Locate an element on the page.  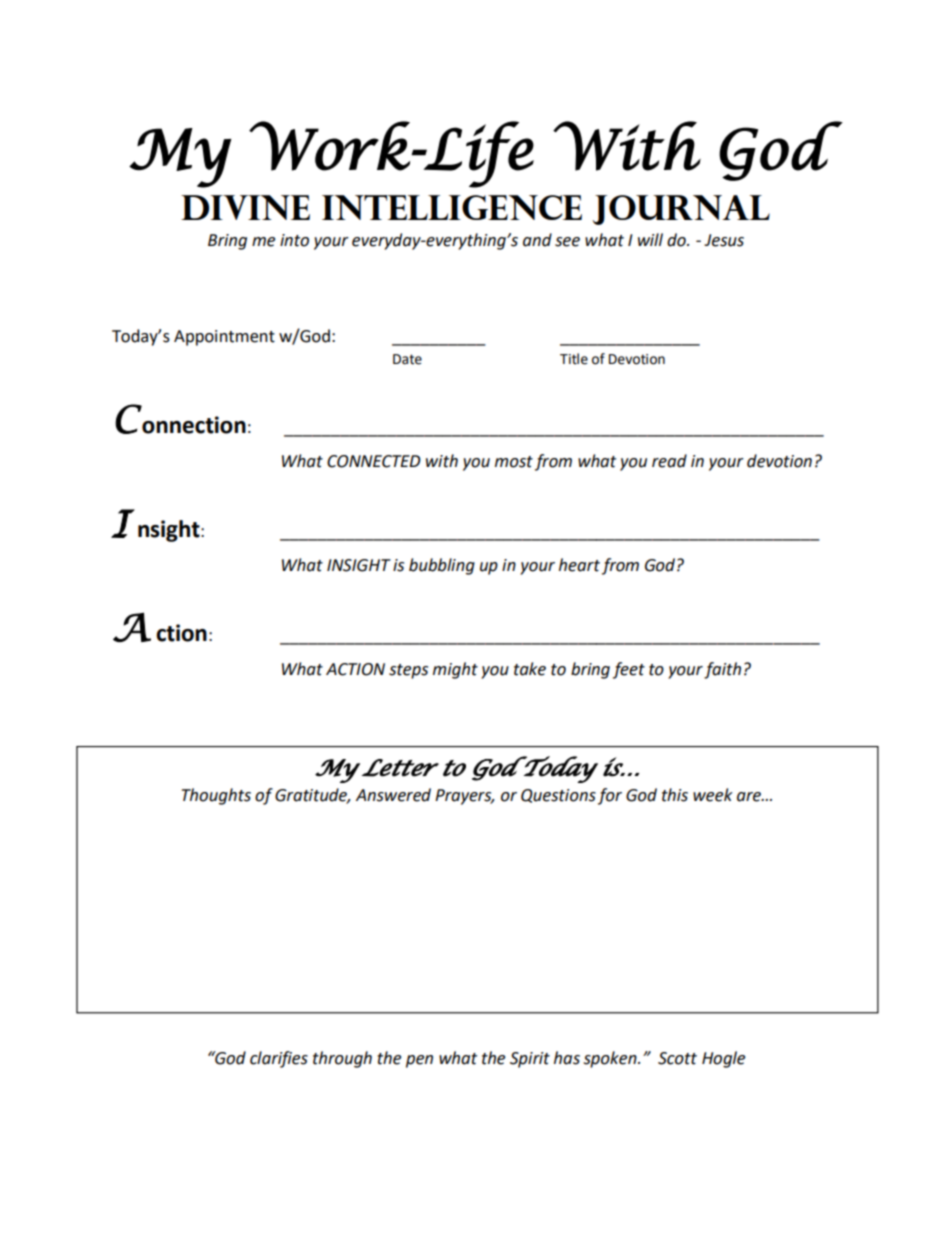
might is located at coordinates (455, 670).
